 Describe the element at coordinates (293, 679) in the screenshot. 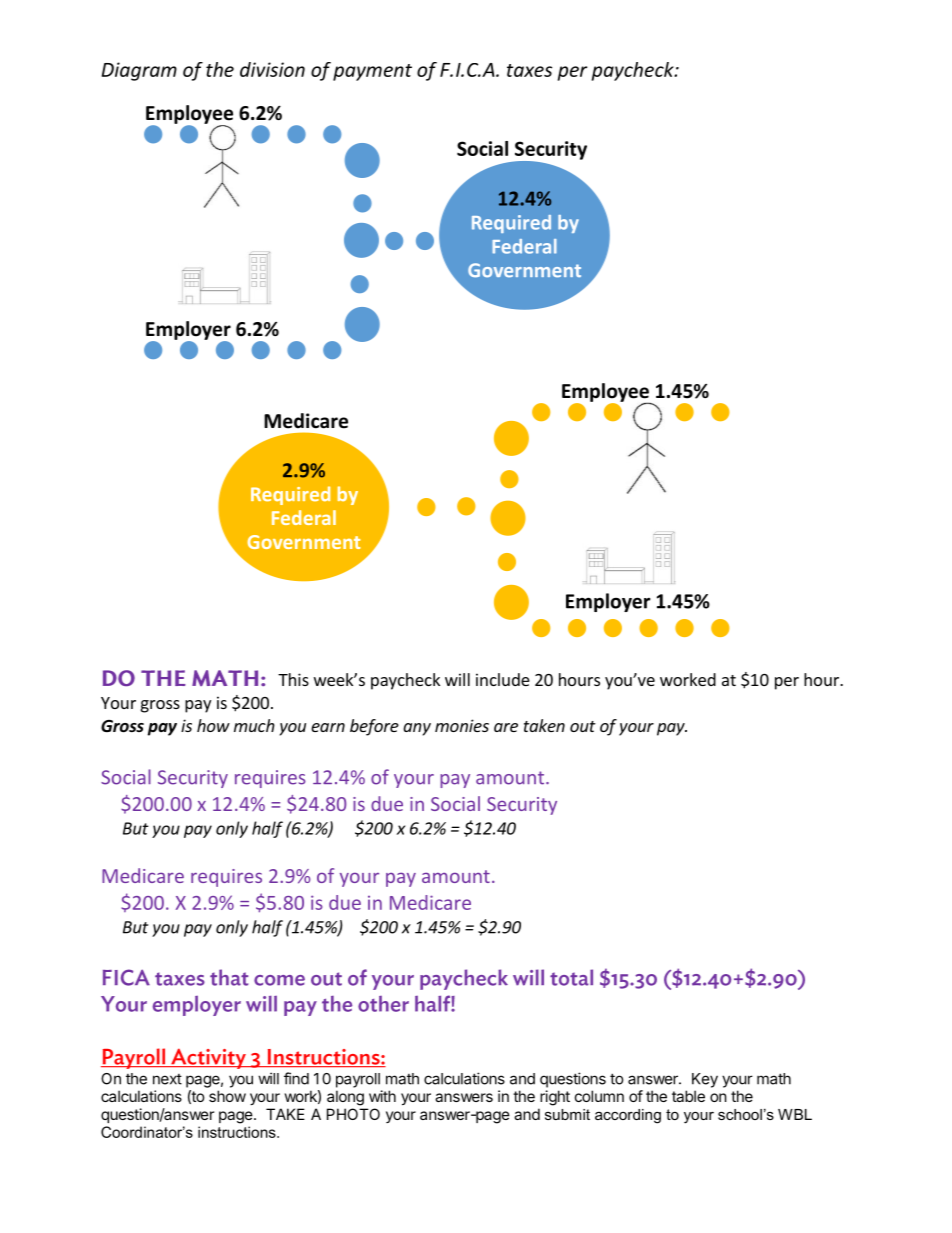

I see `This` at that location.
